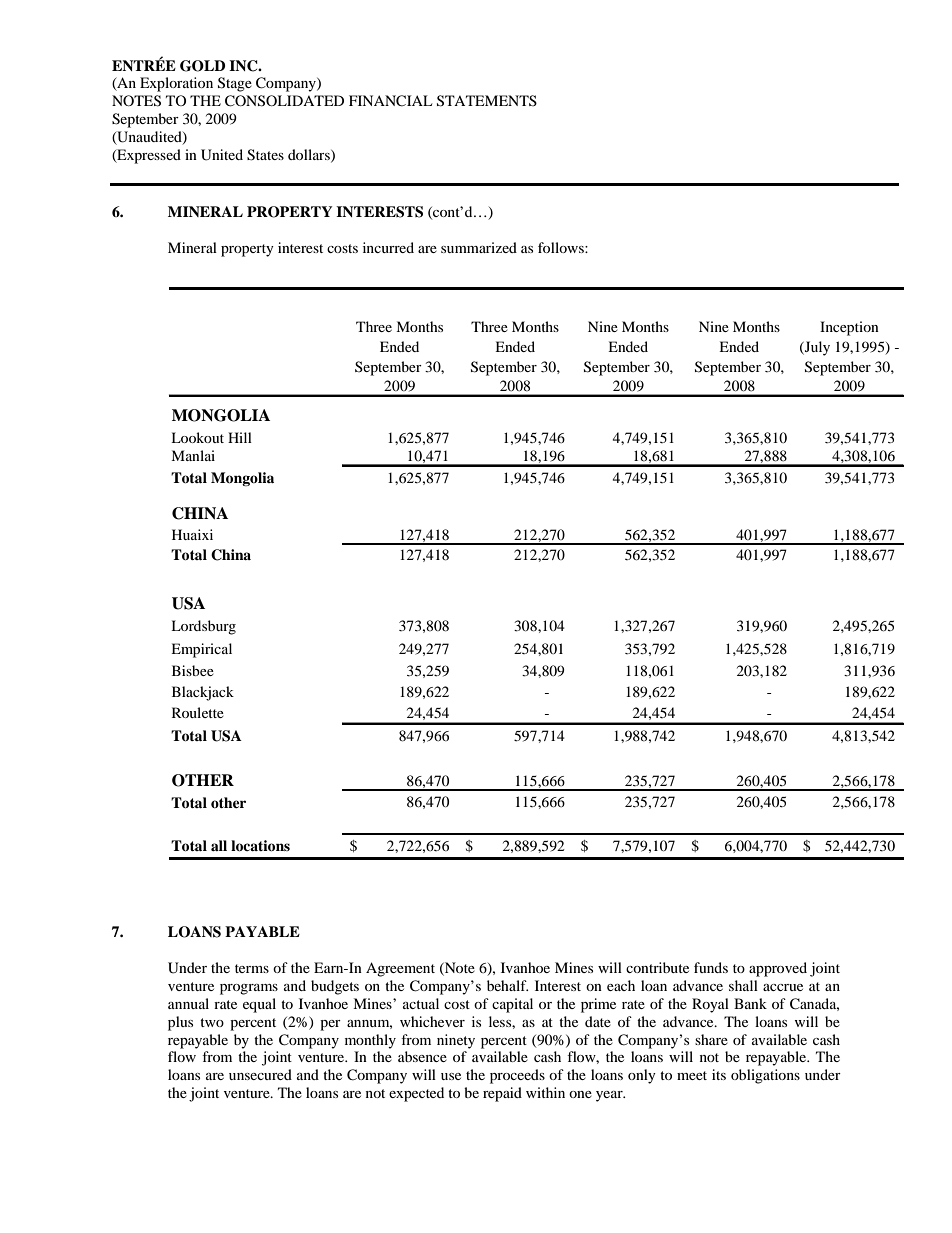 The width and height of the screenshot is (952, 1233). What do you see at coordinates (240, 437) in the screenshot?
I see `Hill` at bounding box center [240, 437].
